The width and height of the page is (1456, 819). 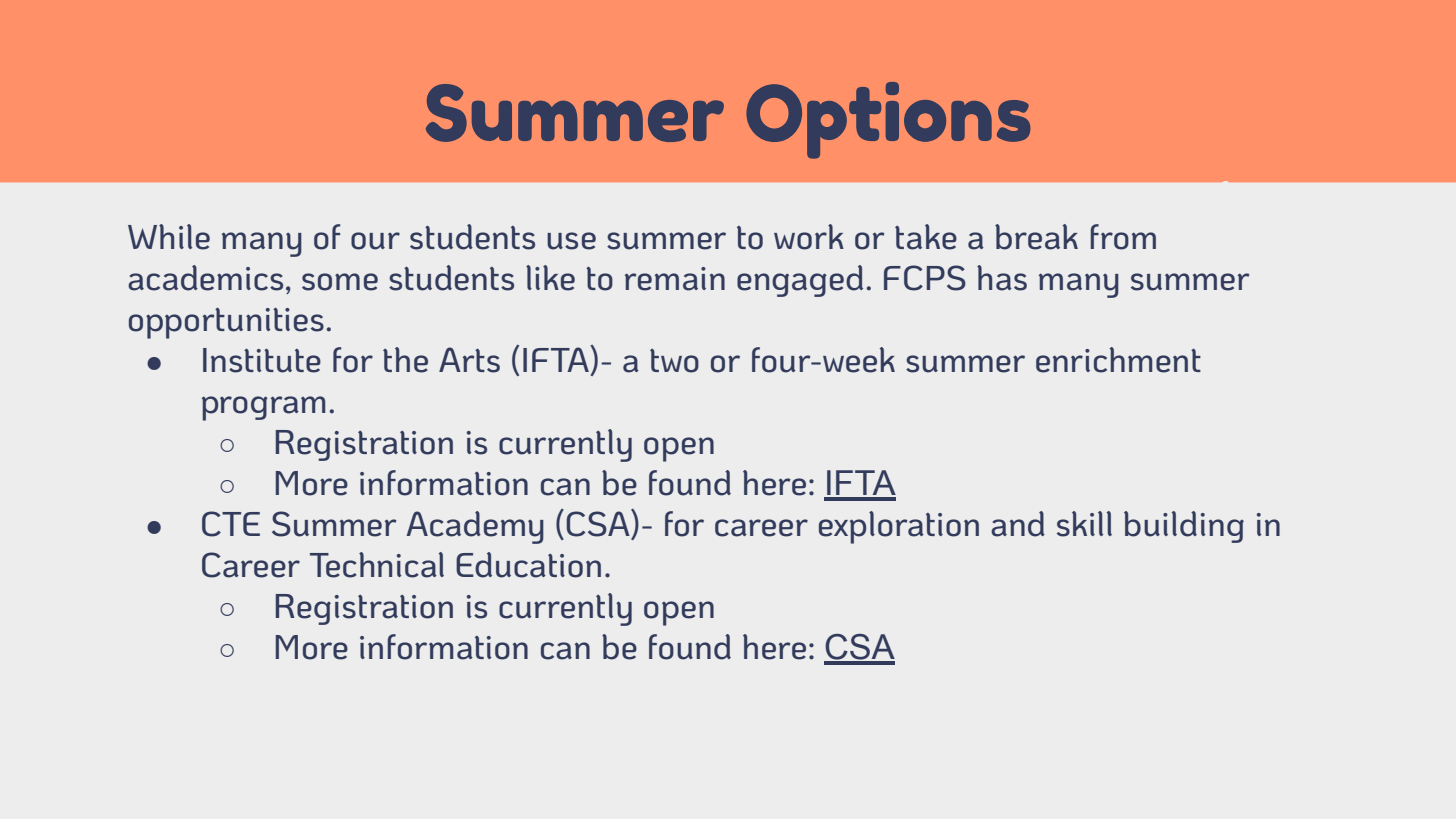 I want to click on Institute, so click(x=262, y=360).
